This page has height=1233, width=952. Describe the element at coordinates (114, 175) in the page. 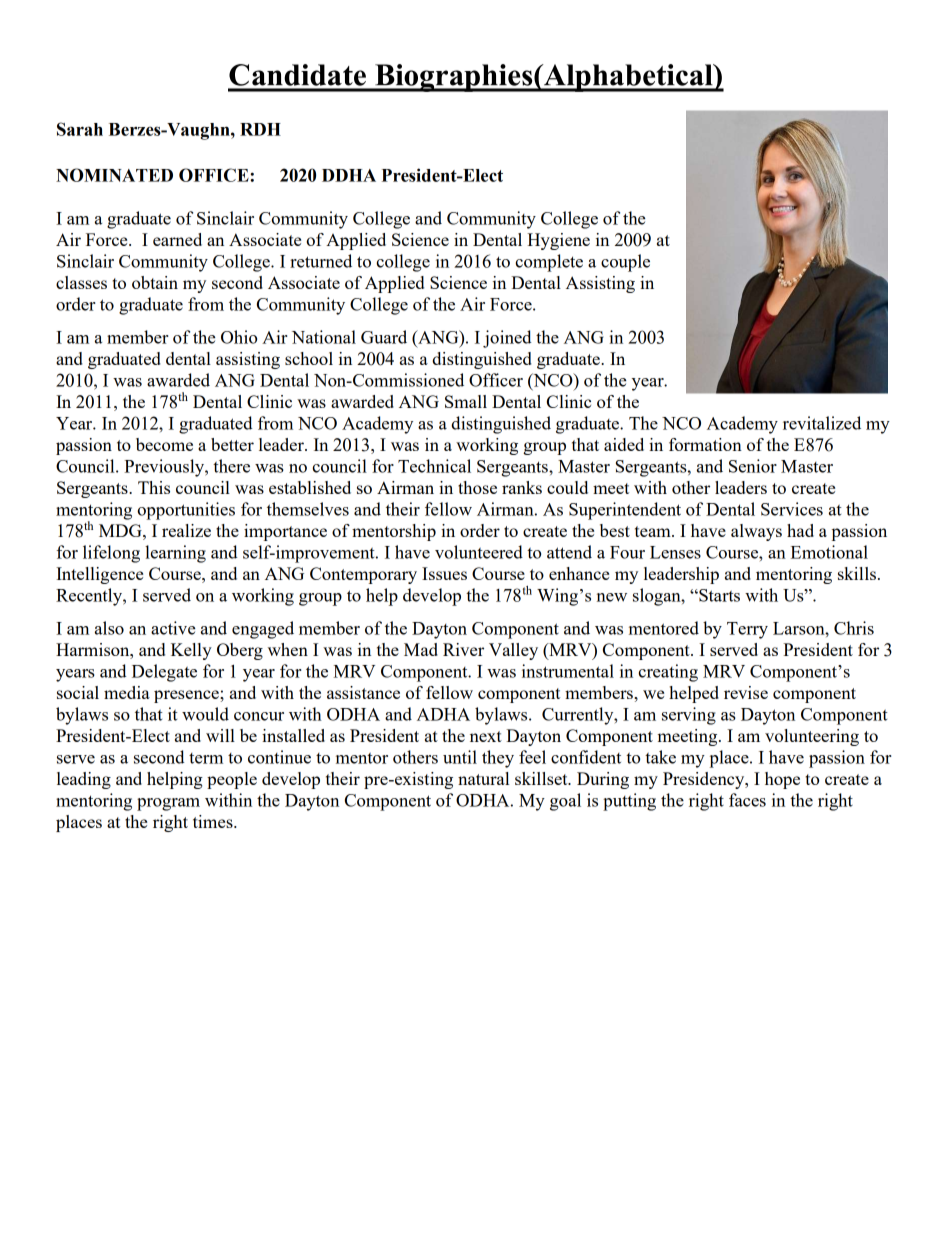

I see `NOMINATED` at that location.
